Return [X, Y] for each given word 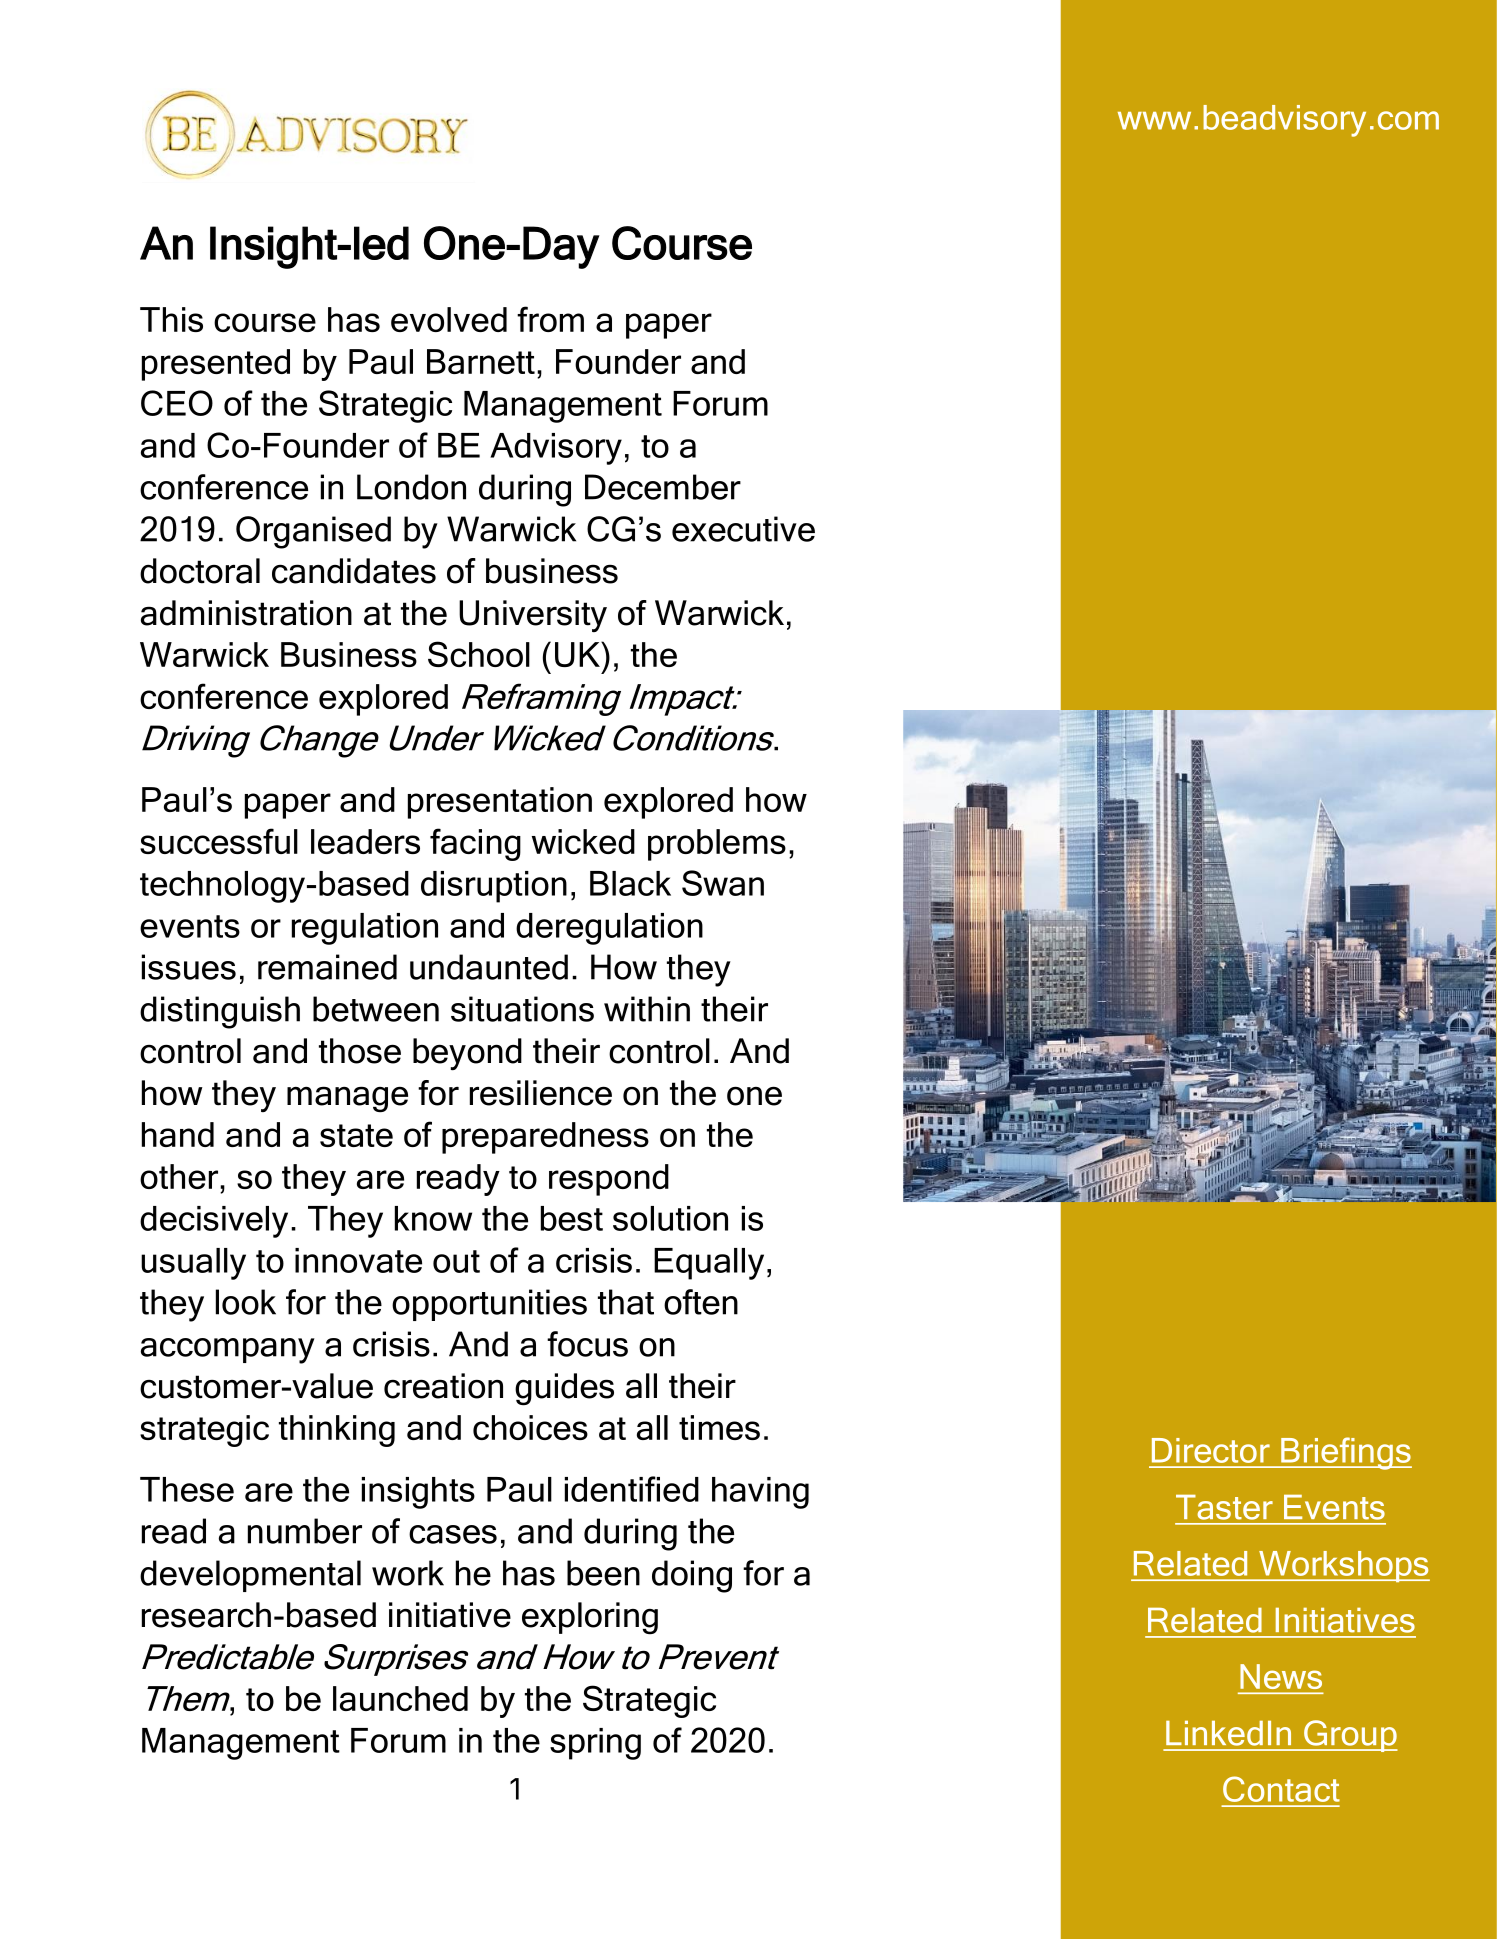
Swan [723, 883]
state [356, 1135]
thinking [337, 1431]
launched [400, 1698]
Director [1211, 1450]
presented [216, 365]
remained [327, 967]
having [760, 1493]
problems [717, 845]
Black [630, 883]
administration [246, 613]
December [663, 487]
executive [743, 529]
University [533, 616]
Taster [1224, 1507]
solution [670, 1218]
